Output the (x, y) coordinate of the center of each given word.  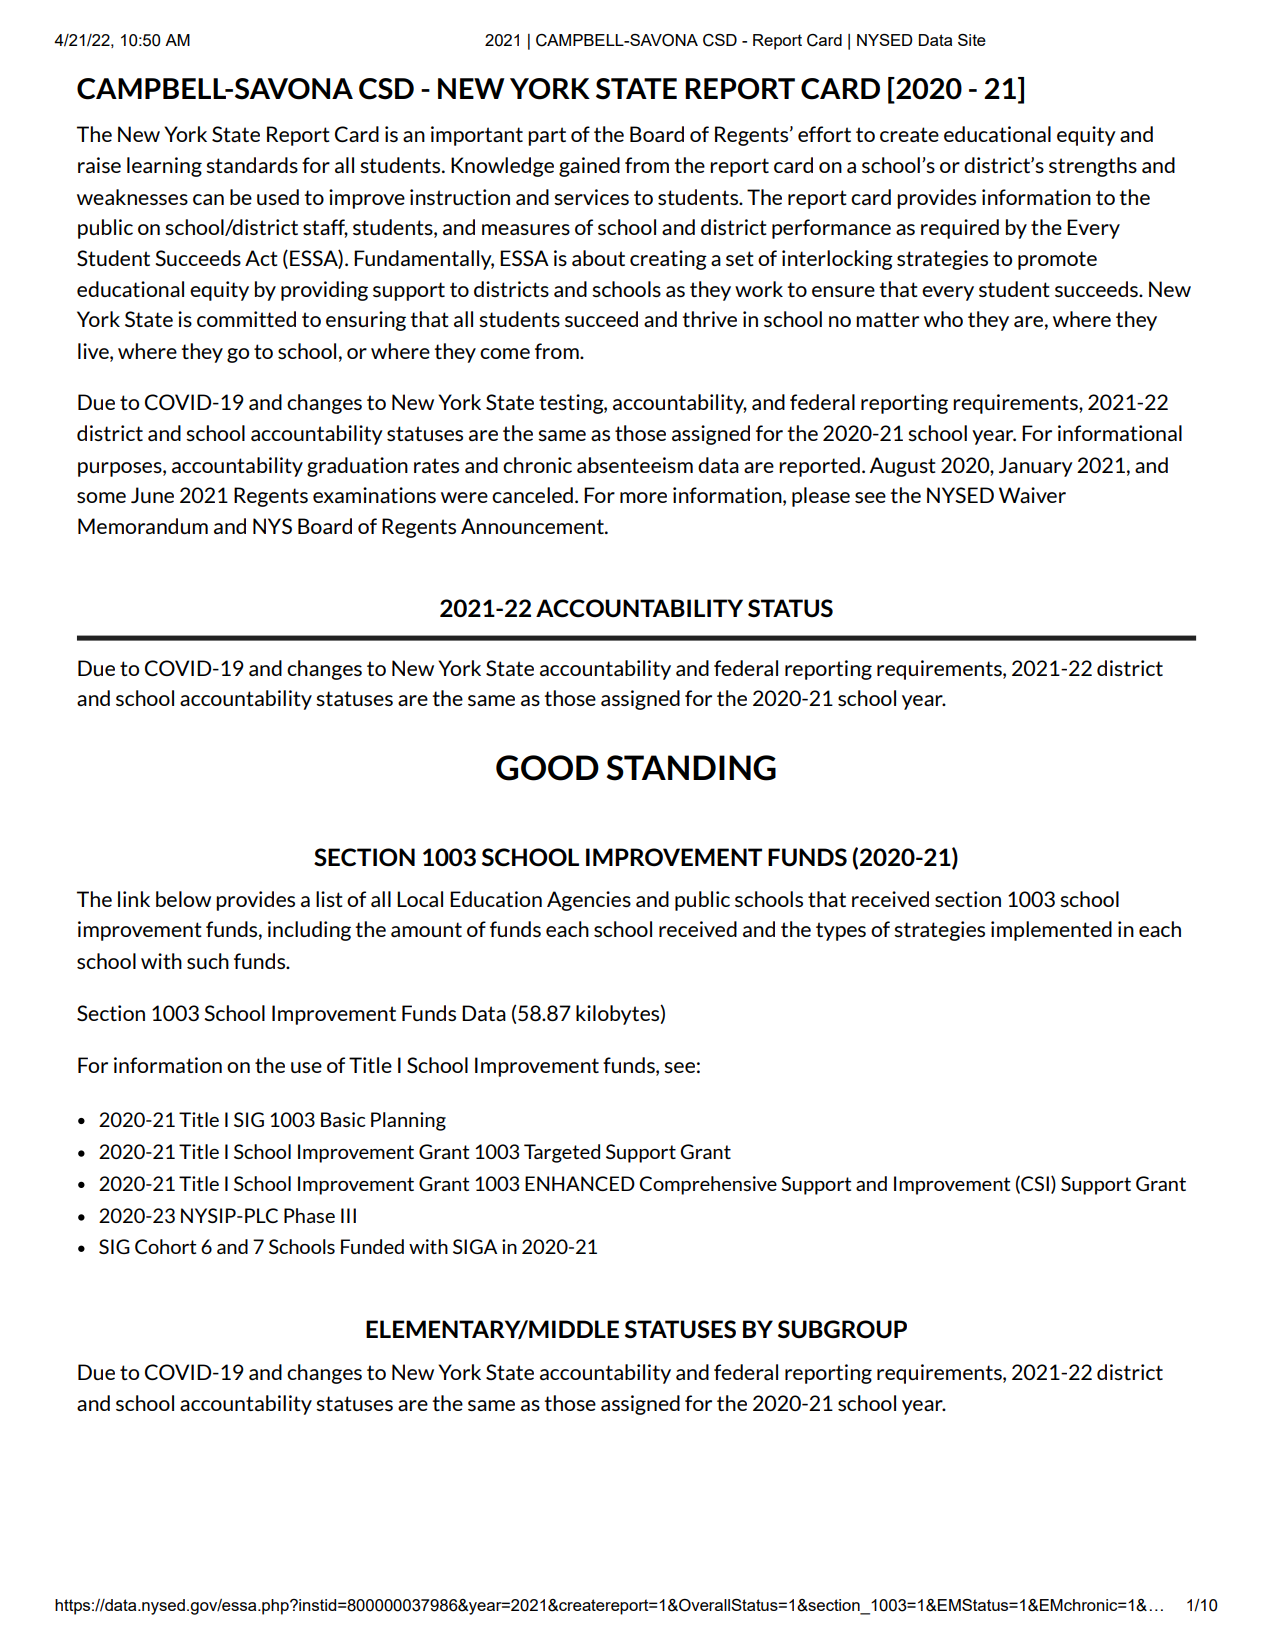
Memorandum (143, 526)
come (505, 353)
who (943, 319)
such (208, 961)
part (547, 136)
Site (972, 40)
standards (252, 165)
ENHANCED (580, 1183)
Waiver (1032, 495)
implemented (1051, 931)
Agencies (589, 901)
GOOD (547, 768)
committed (246, 319)
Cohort (165, 1246)
